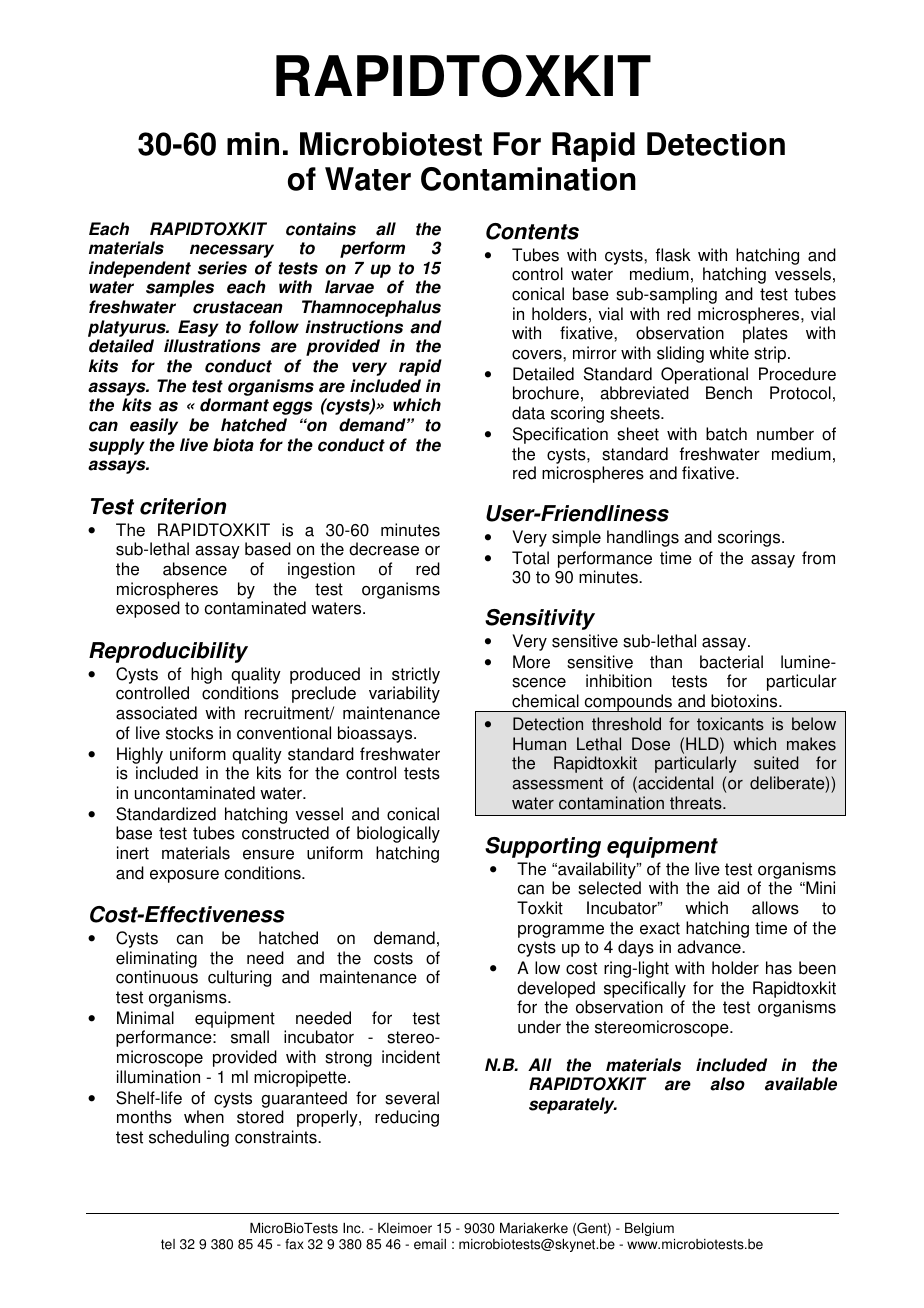 This image has width=924, height=1308. Describe the element at coordinates (189, 733) in the image. I see `stocks` at that location.
